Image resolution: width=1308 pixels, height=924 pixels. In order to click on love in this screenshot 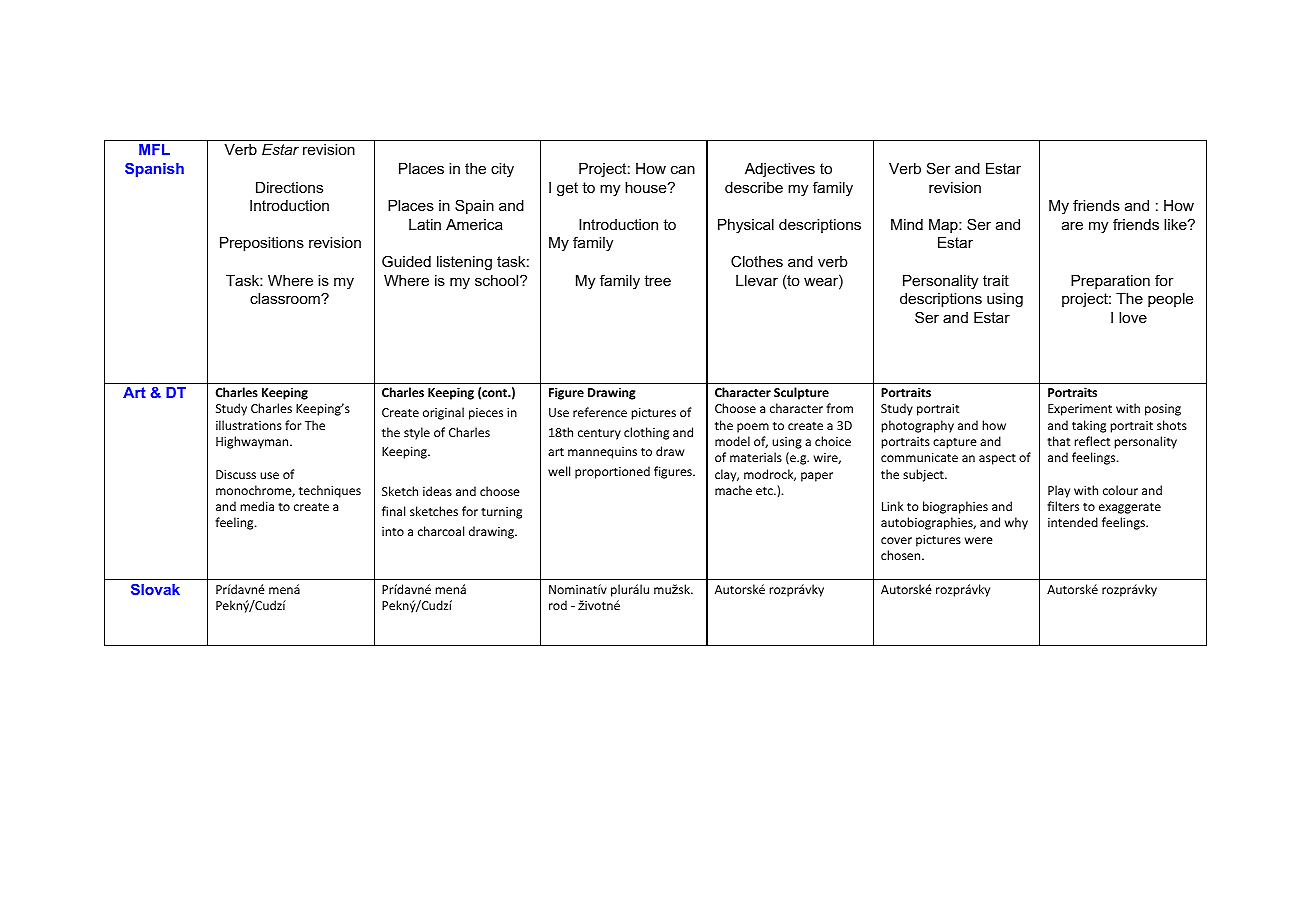, I will do `click(1133, 317)`.
